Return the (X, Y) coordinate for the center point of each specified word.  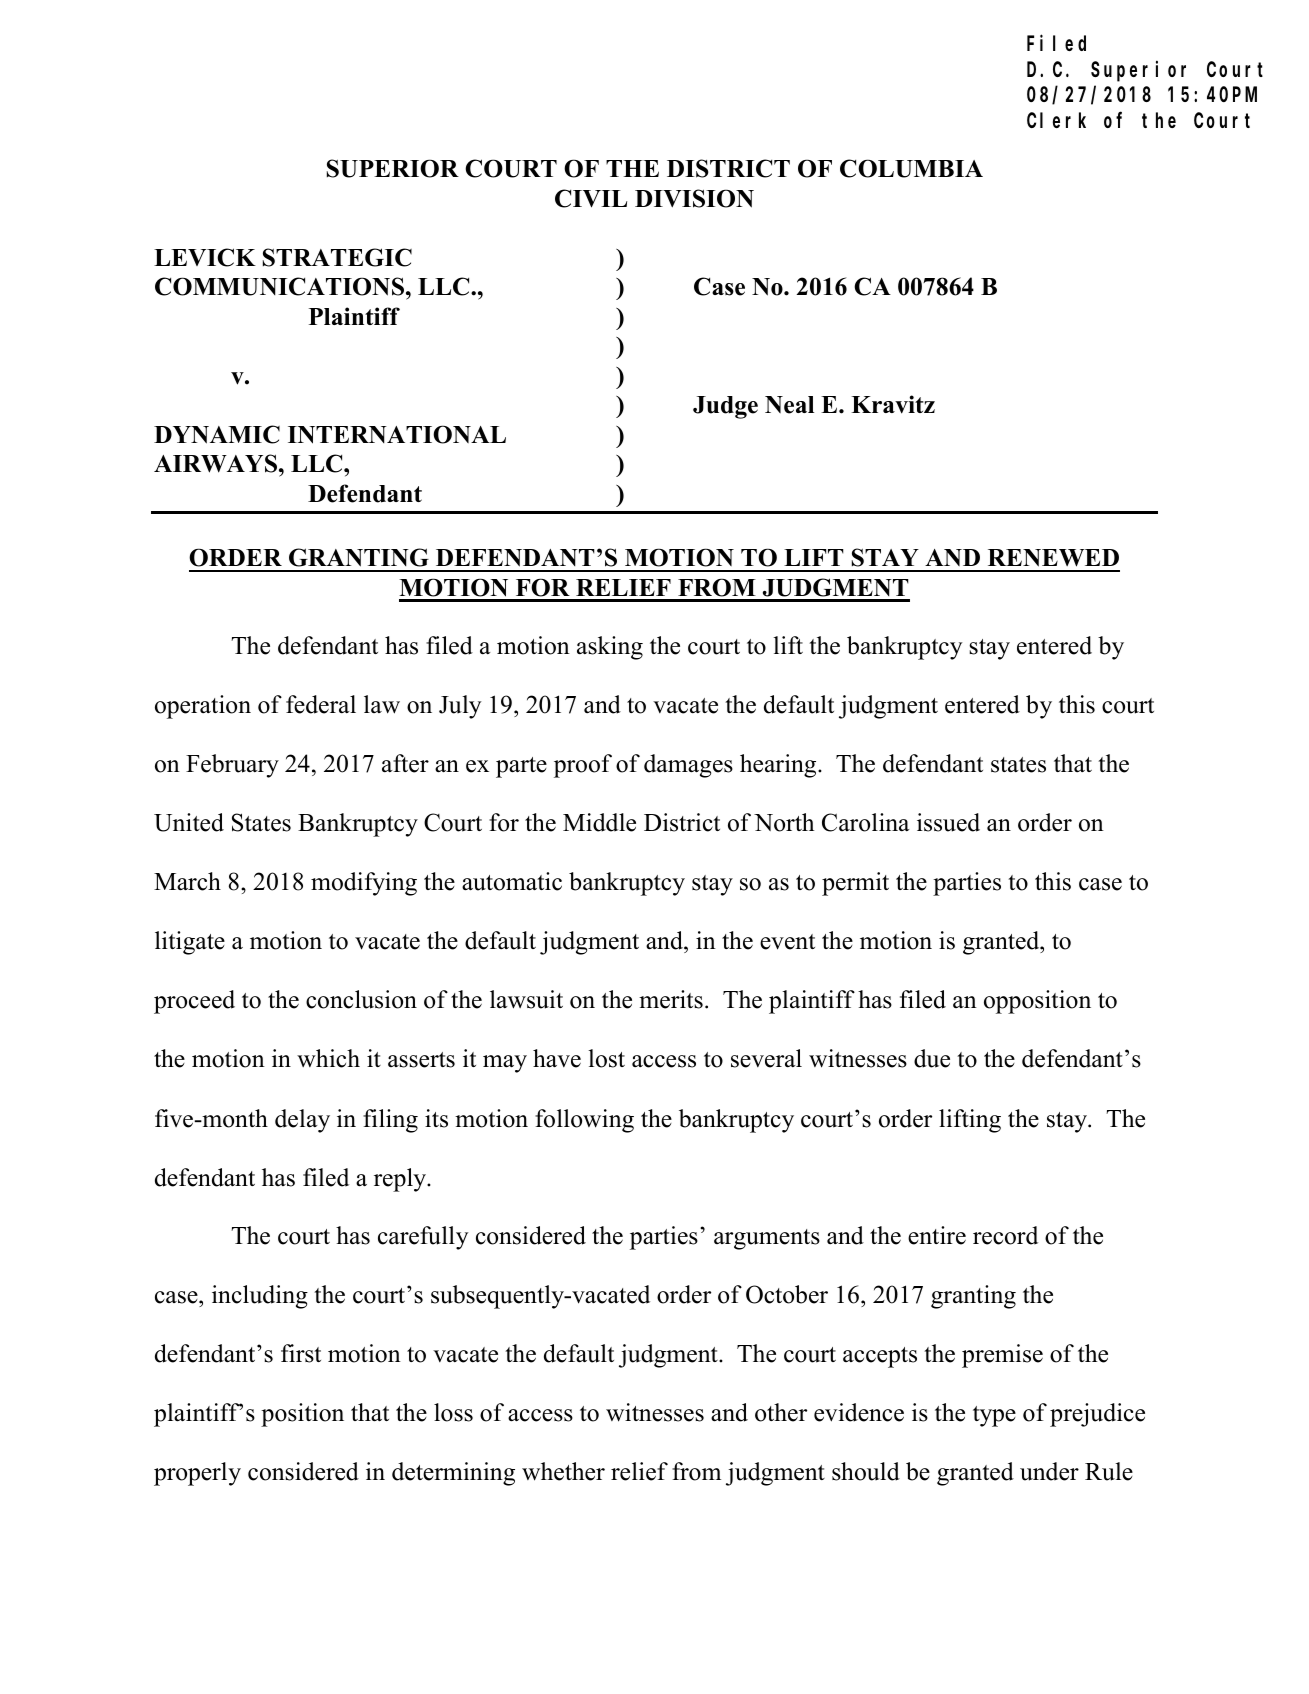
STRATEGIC (337, 257)
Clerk (1056, 120)
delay (302, 1121)
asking (610, 648)
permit (855, 884)
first (301, 1353)
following (584, 1121)
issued (948, 822)
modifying (364, 884)
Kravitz (893, 404)
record (1005, 1235)
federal (321, 704)
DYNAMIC (217, 434)
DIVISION (694, 198)
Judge (725, 407)
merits (671, 999)
